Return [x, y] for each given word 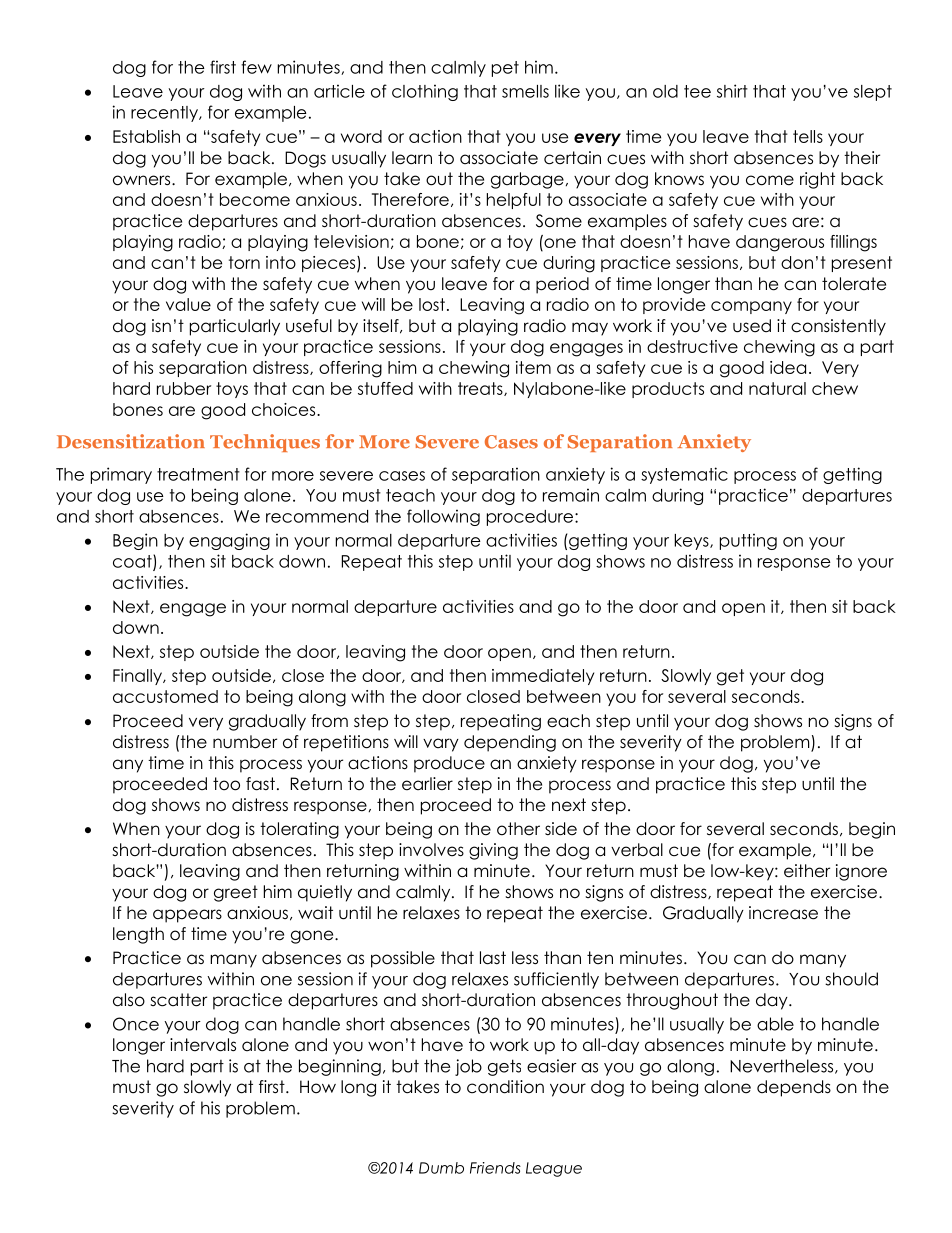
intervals [203, 1045]
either [807, 871]
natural [777, 388]
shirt [732, 91]
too [226, 784]
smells [525, 91]
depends [794, 1088]
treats [481, 389]
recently [165, 114]
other [518, 829]
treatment [198, 474]
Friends [495, 1168]
